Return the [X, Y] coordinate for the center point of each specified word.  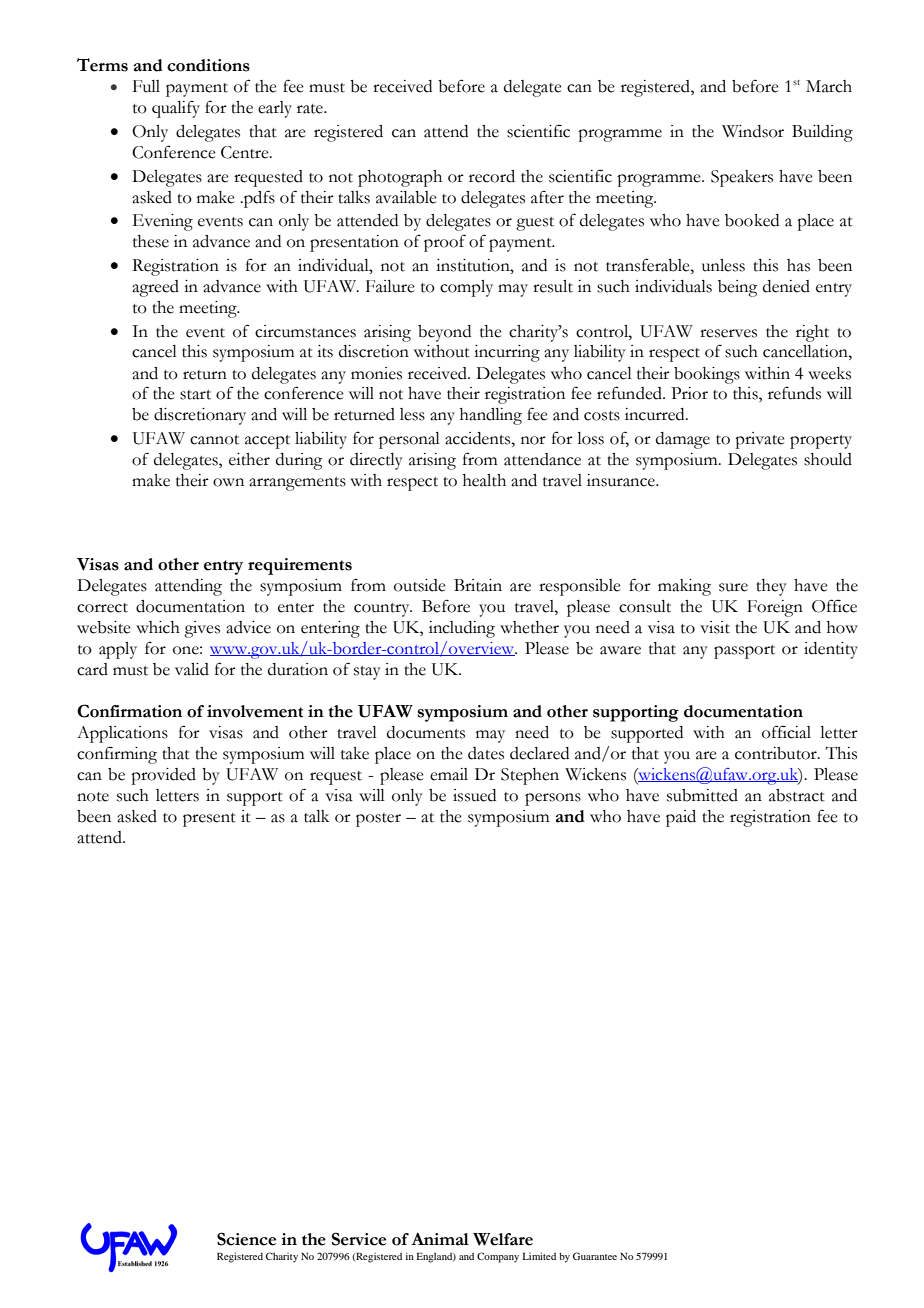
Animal [440, 1239]
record [492, 176]
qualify [176, 109]
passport [744, 652]
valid [192, 669]
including [462, 629]
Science [246, 1239]
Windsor [753, 131]
